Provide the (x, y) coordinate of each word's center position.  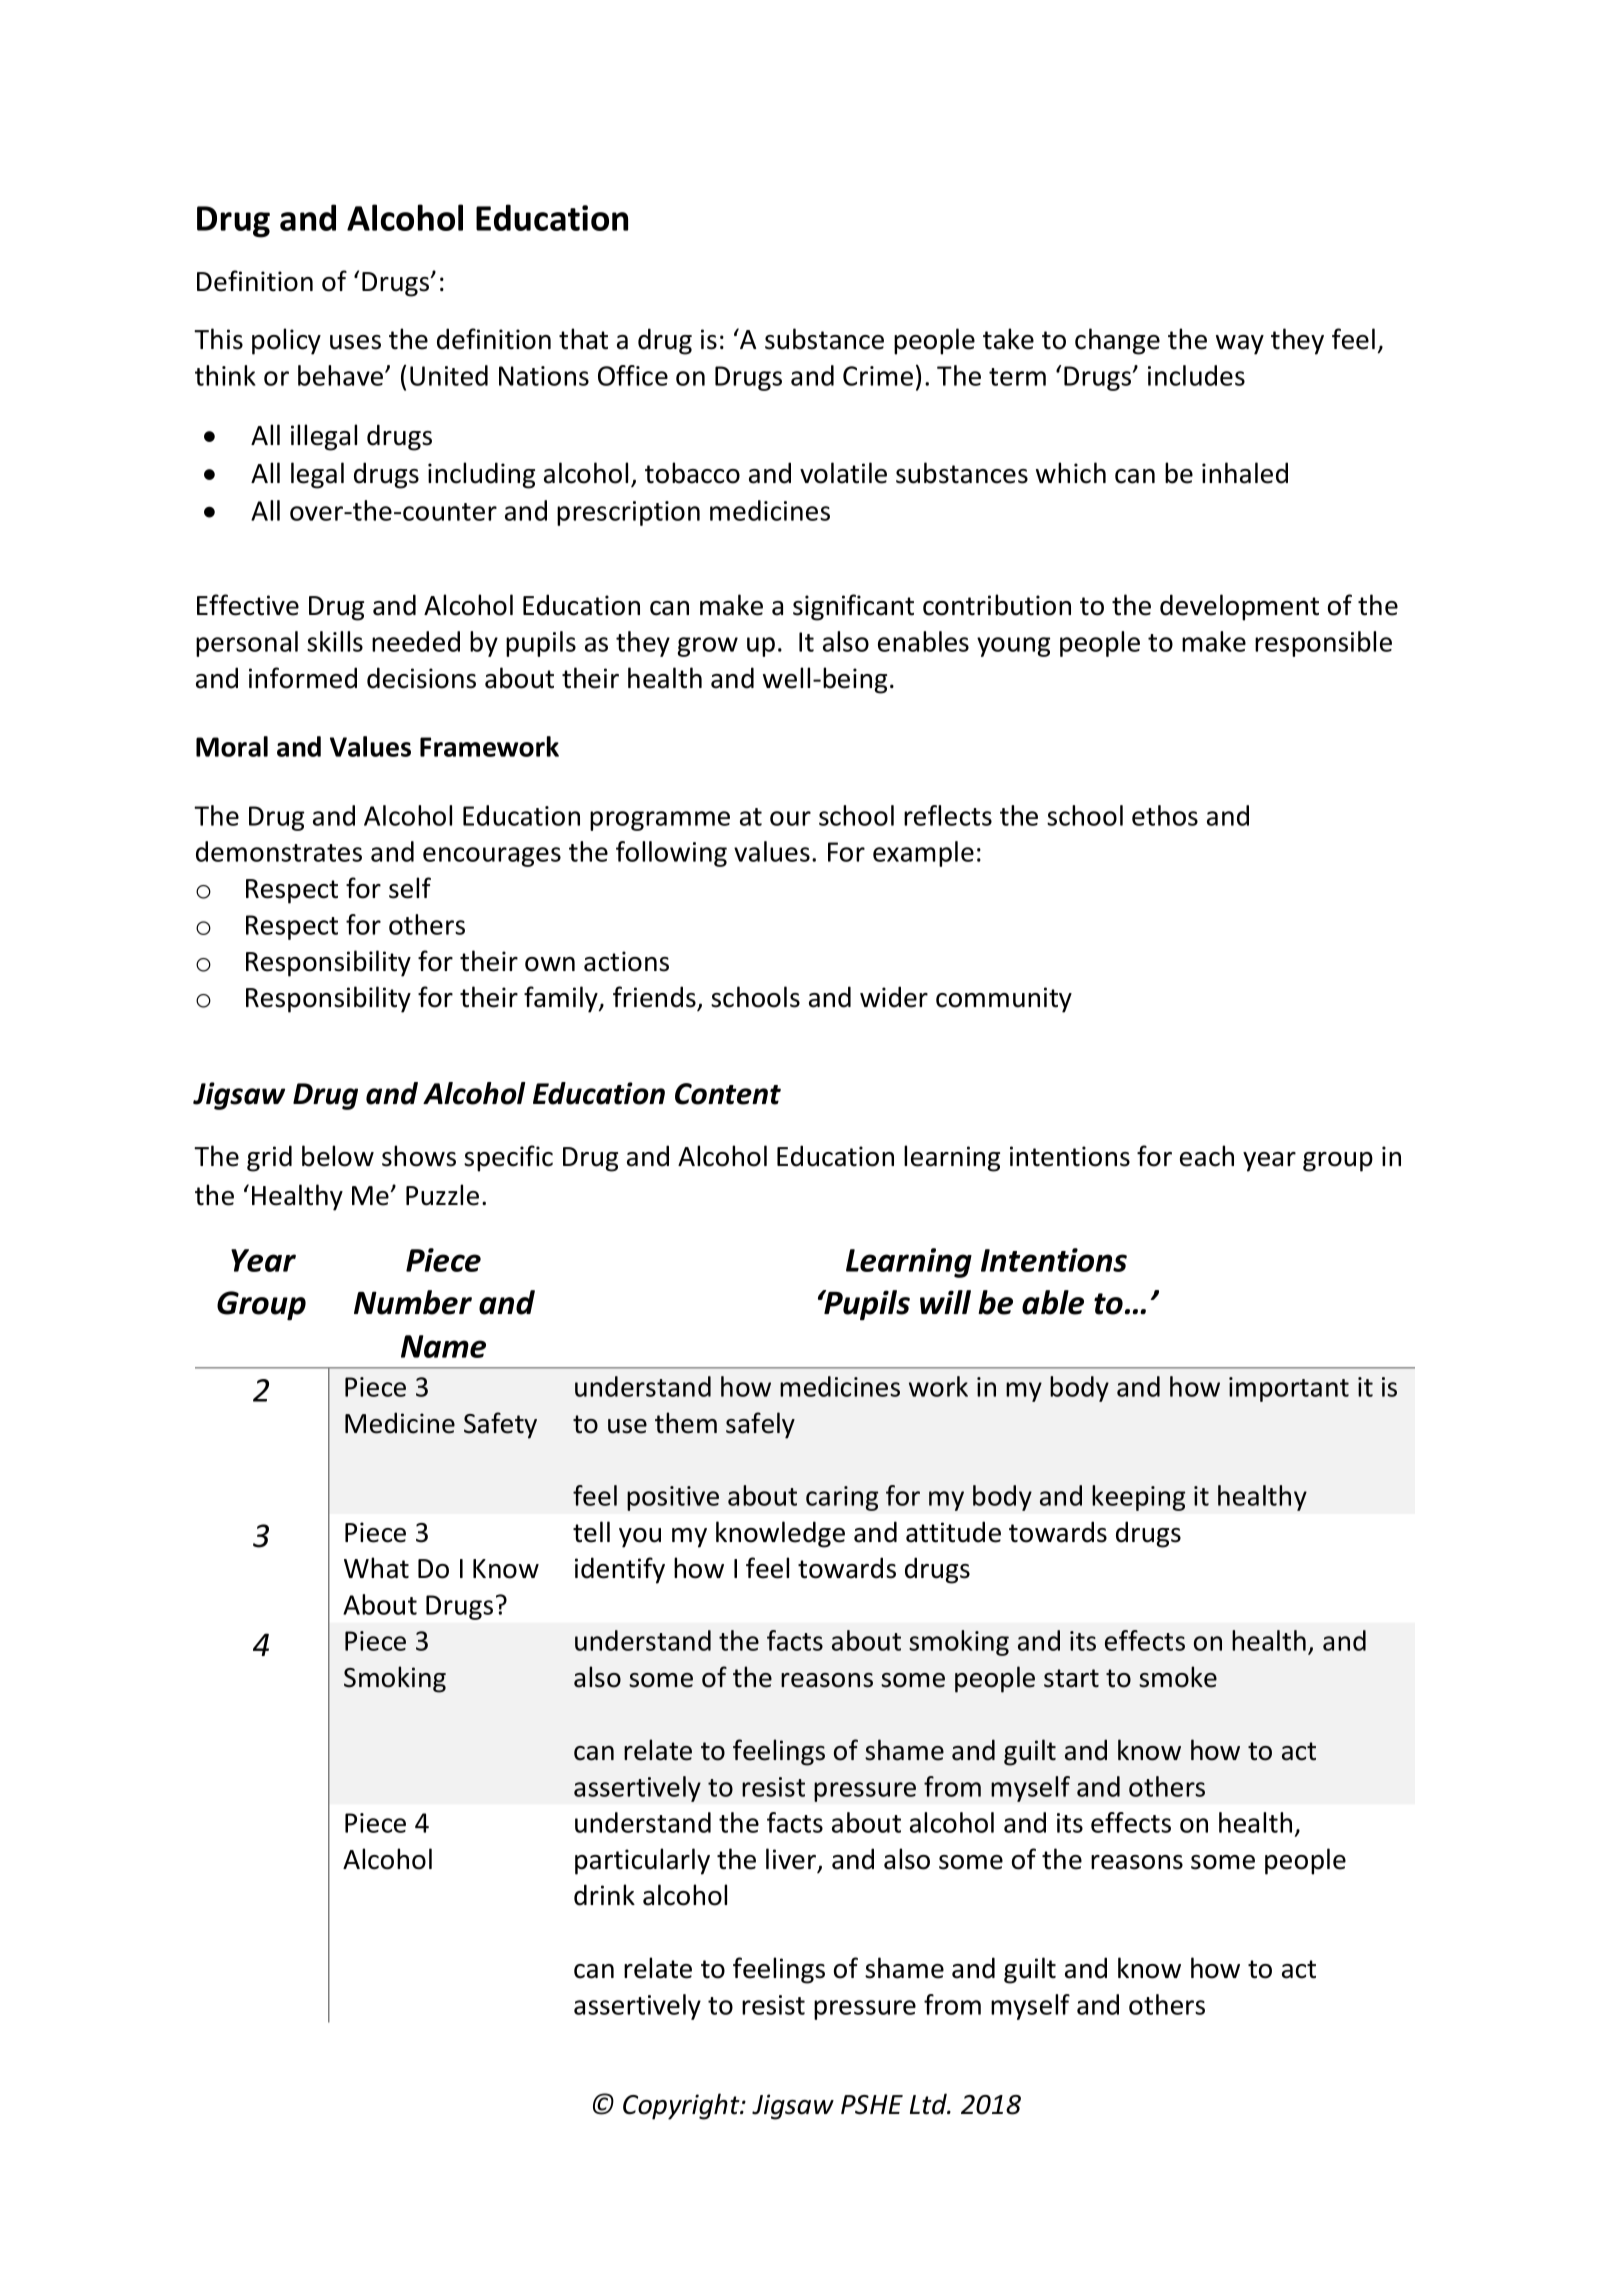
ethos (1165, 815)
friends (655, 998)
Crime (878, 376)
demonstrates (279, 851)
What (376, 1568)
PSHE (872, 2105)
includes (1196, 375)
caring (842, 1498)
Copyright (682, 2106)
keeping (1139, 1498)
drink (604, 1895)
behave (342, 375)
